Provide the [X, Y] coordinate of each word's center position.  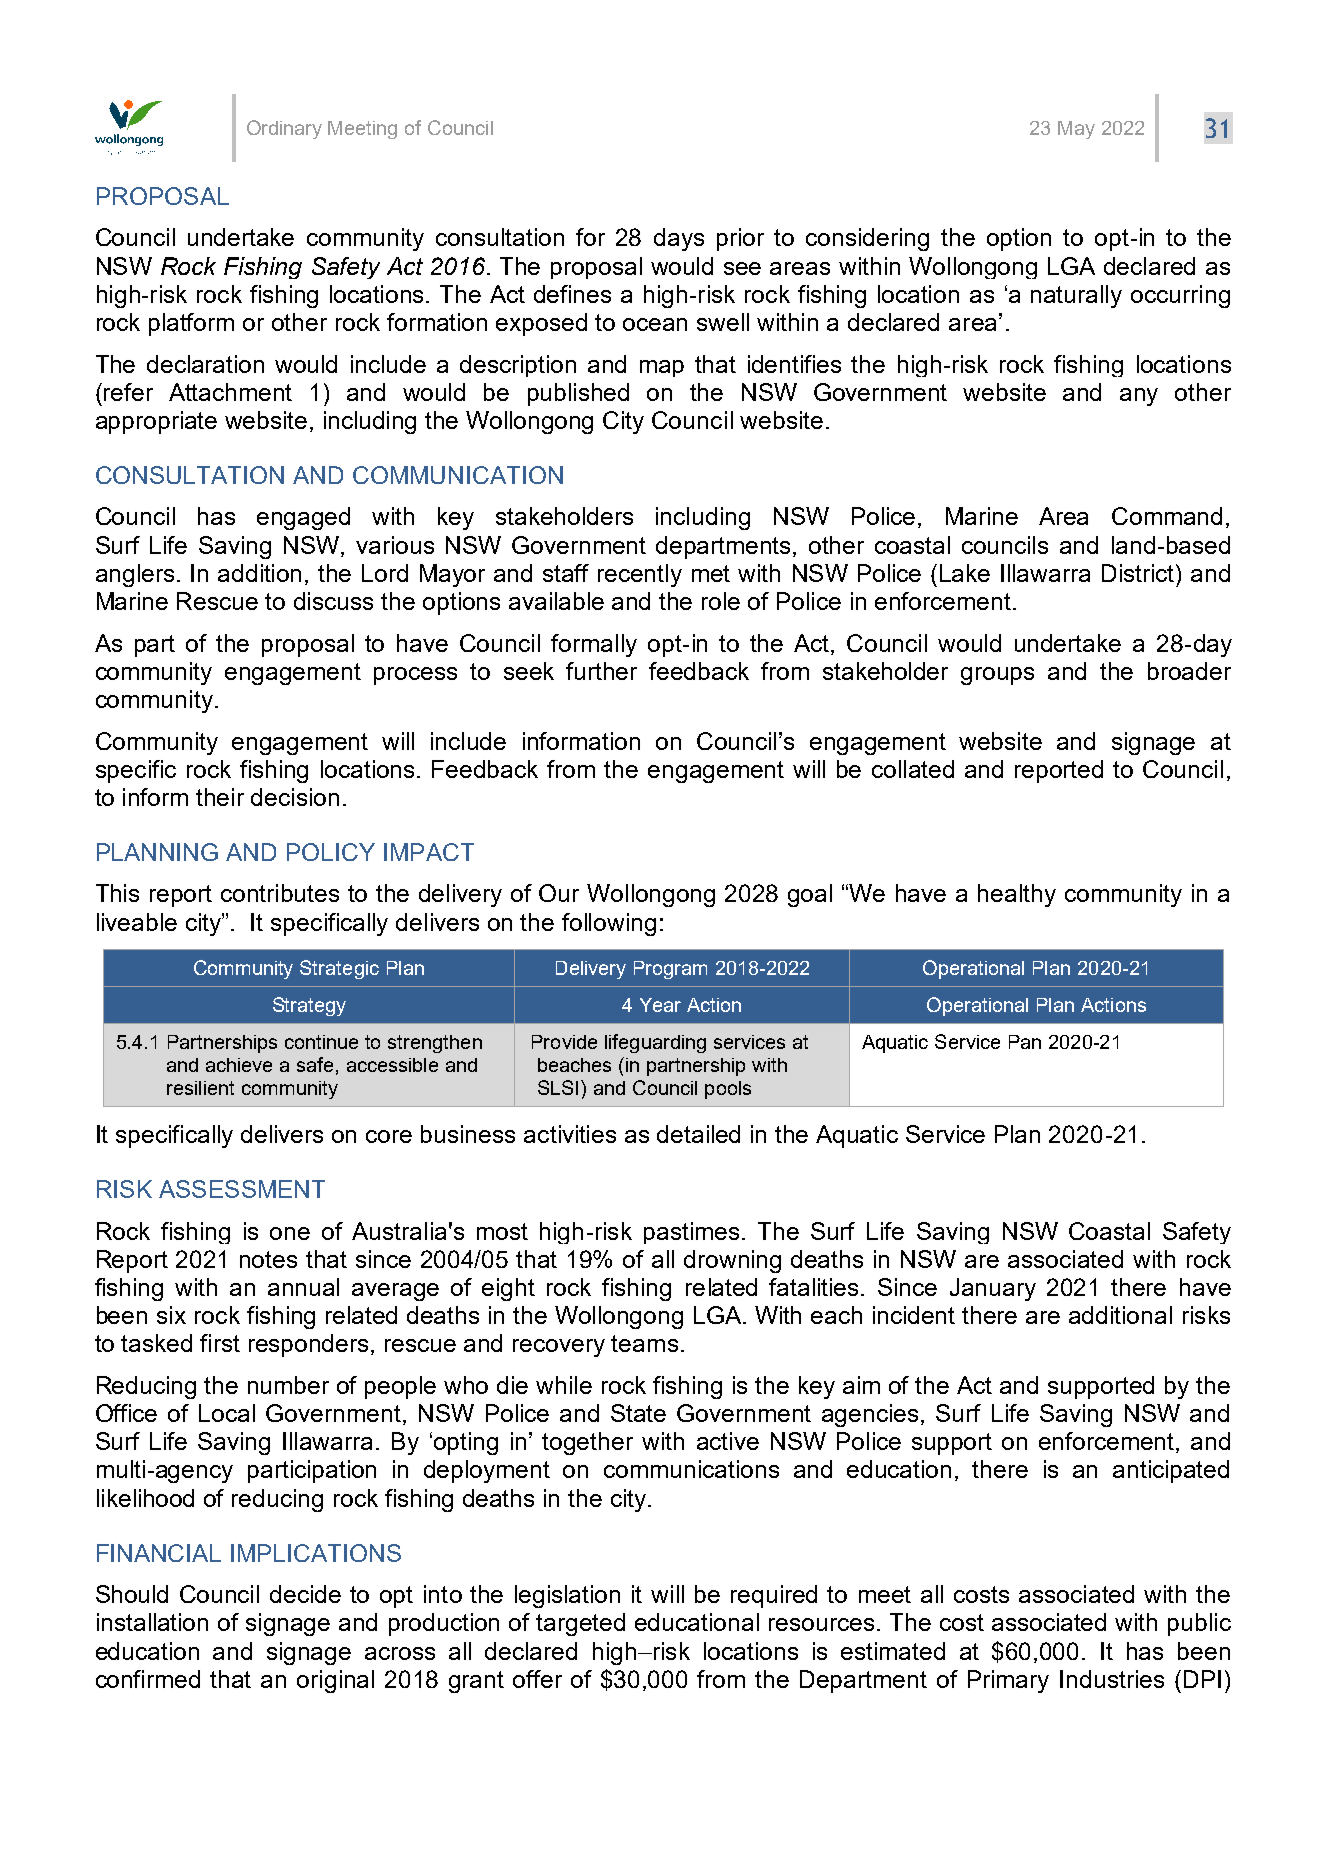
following [609, 924]
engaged [303, 518]
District [1139, 573]
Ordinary [284, 129]
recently [640, 575]
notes [268, 1259]
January [993, 1289]
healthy [1017, 895]
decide [305, 1594]
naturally [1076, 296]
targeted [580, 1624]
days [679, 239]
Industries [1112, 1679]
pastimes [691, 1233]
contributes [280, 893]
